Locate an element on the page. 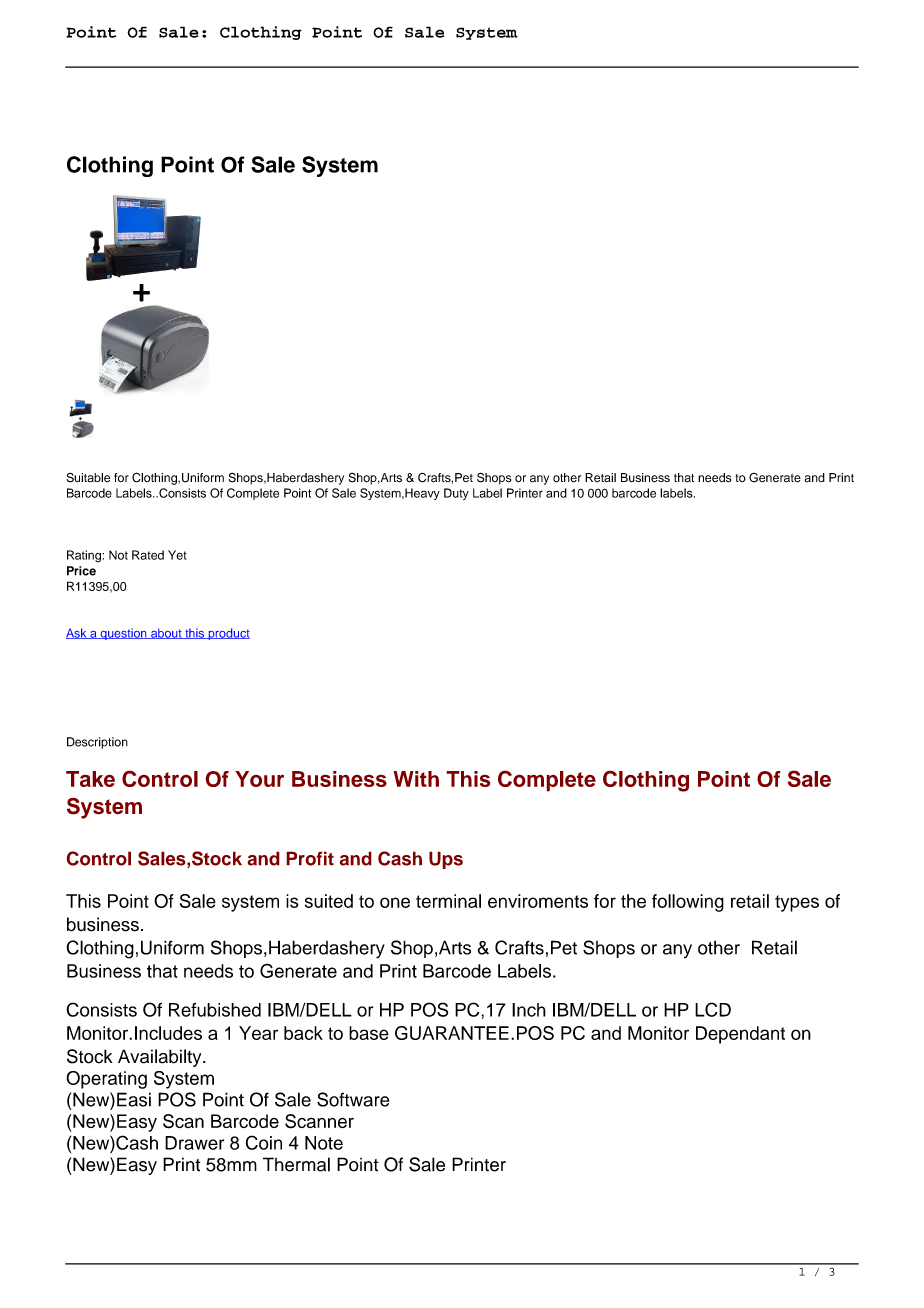 This document has height=1308, width=924. product is located at coordinates (228, 634).
